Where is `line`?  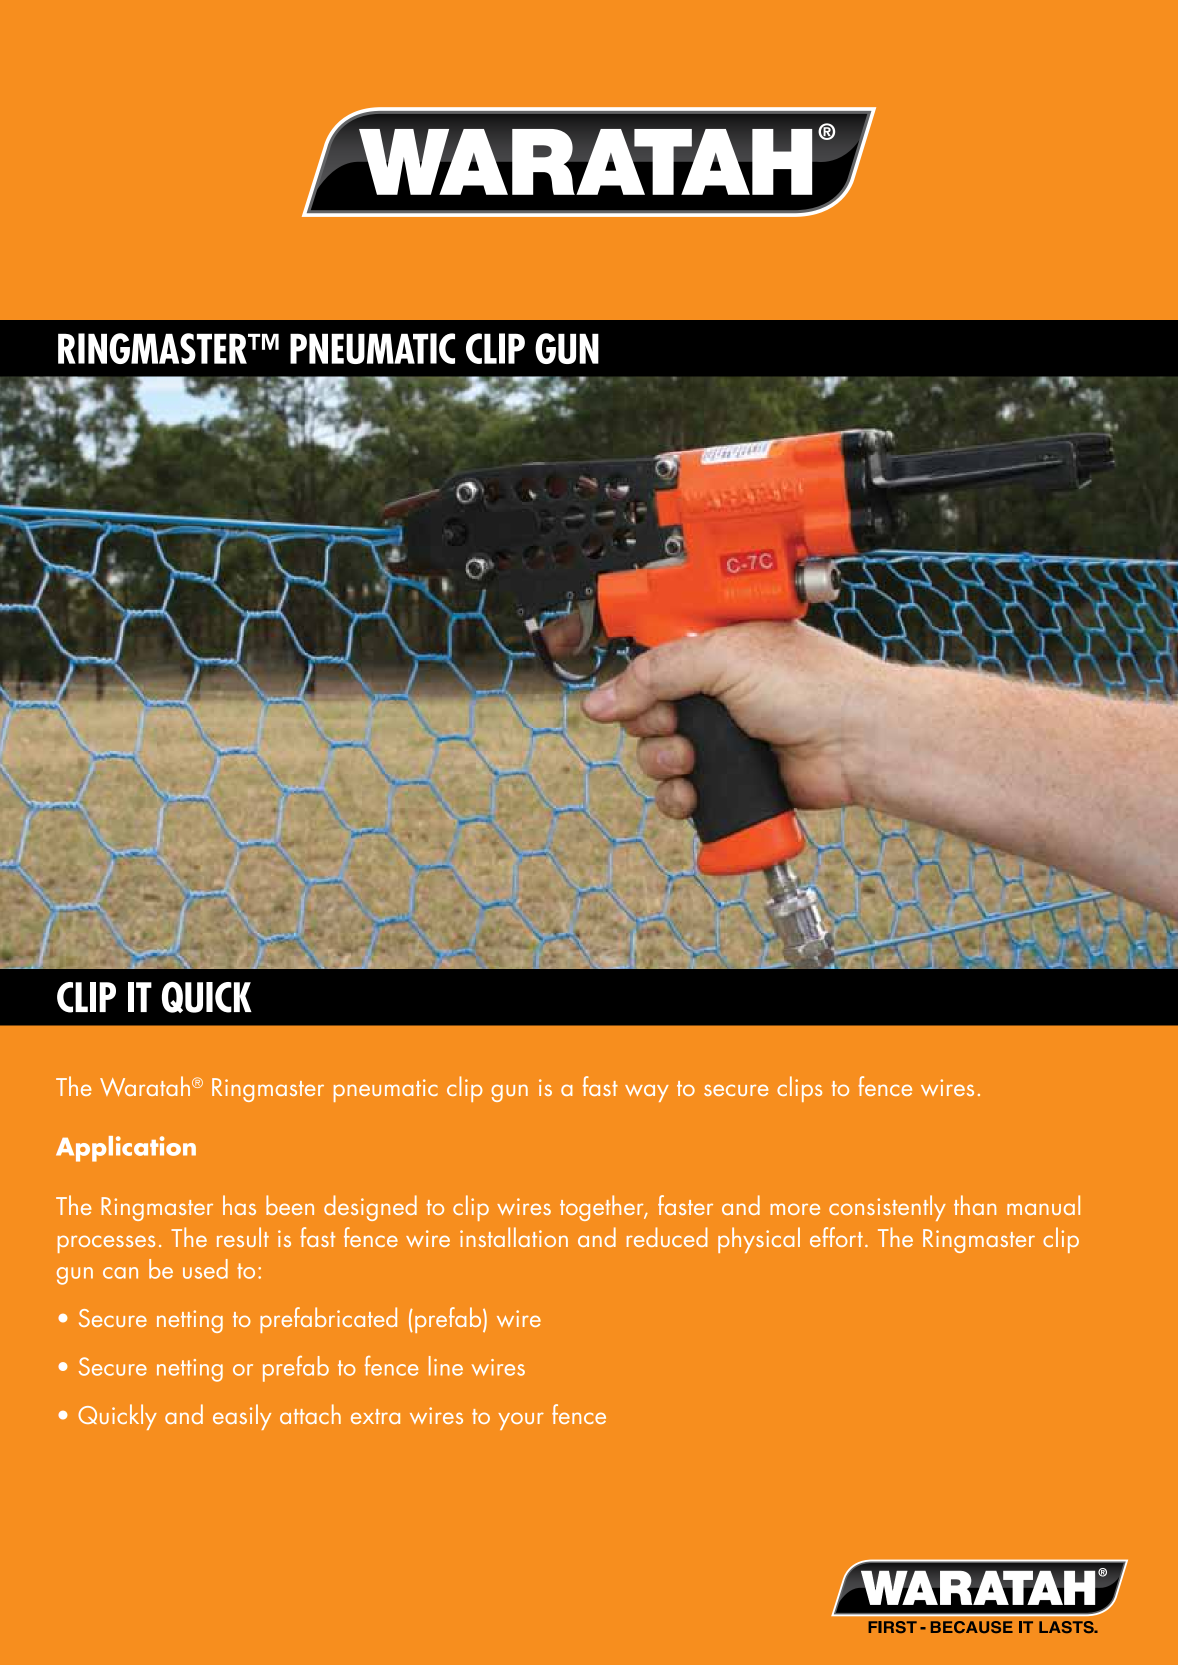 line is located at coordinates (446, 1366).
